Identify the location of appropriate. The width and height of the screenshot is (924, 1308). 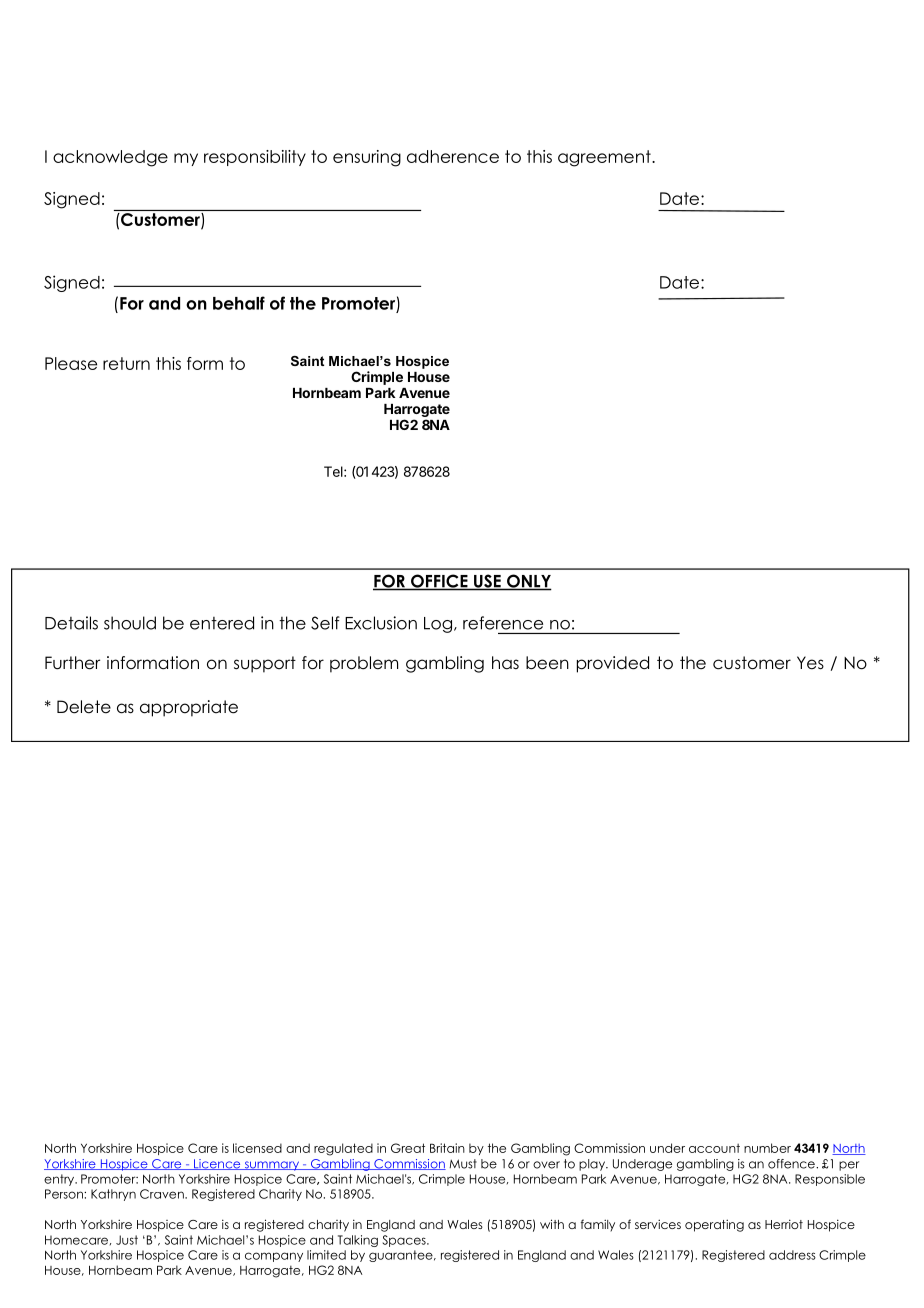
(189, 708).
